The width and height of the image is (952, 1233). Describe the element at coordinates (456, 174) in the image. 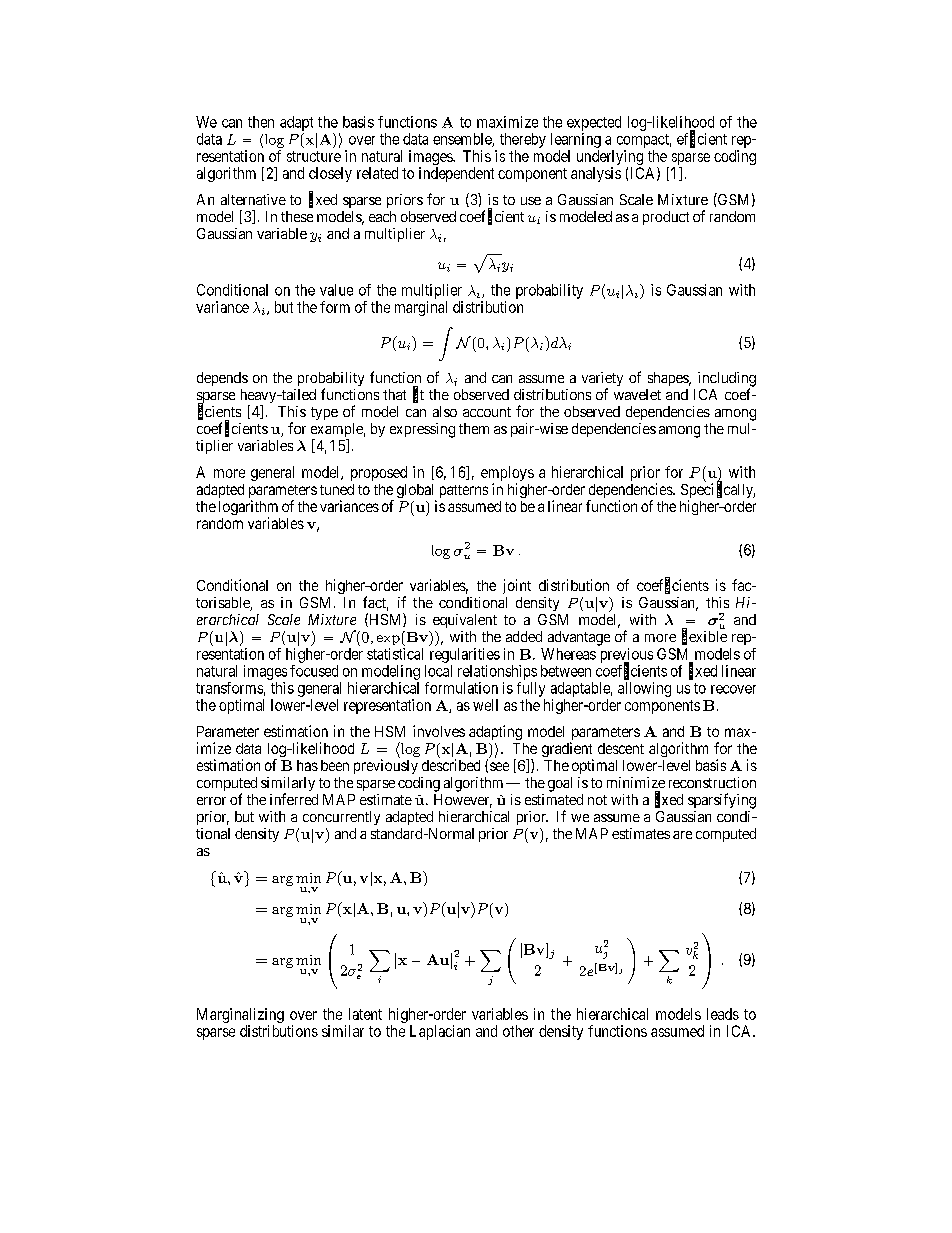

I see `independent` at that location.
